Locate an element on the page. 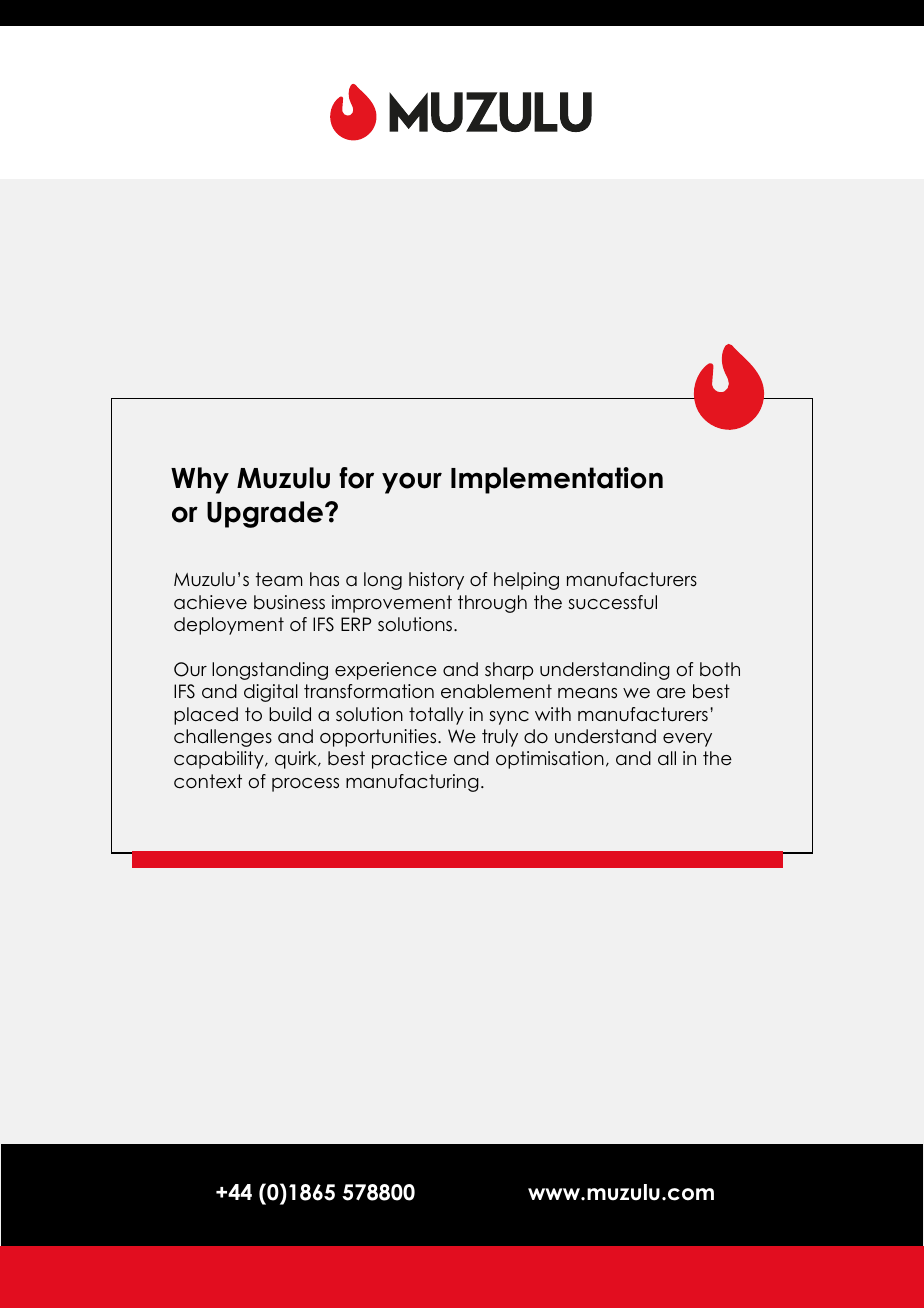 The height and width of the page is (1308, 924). through is located at coordinates (492, 604).
